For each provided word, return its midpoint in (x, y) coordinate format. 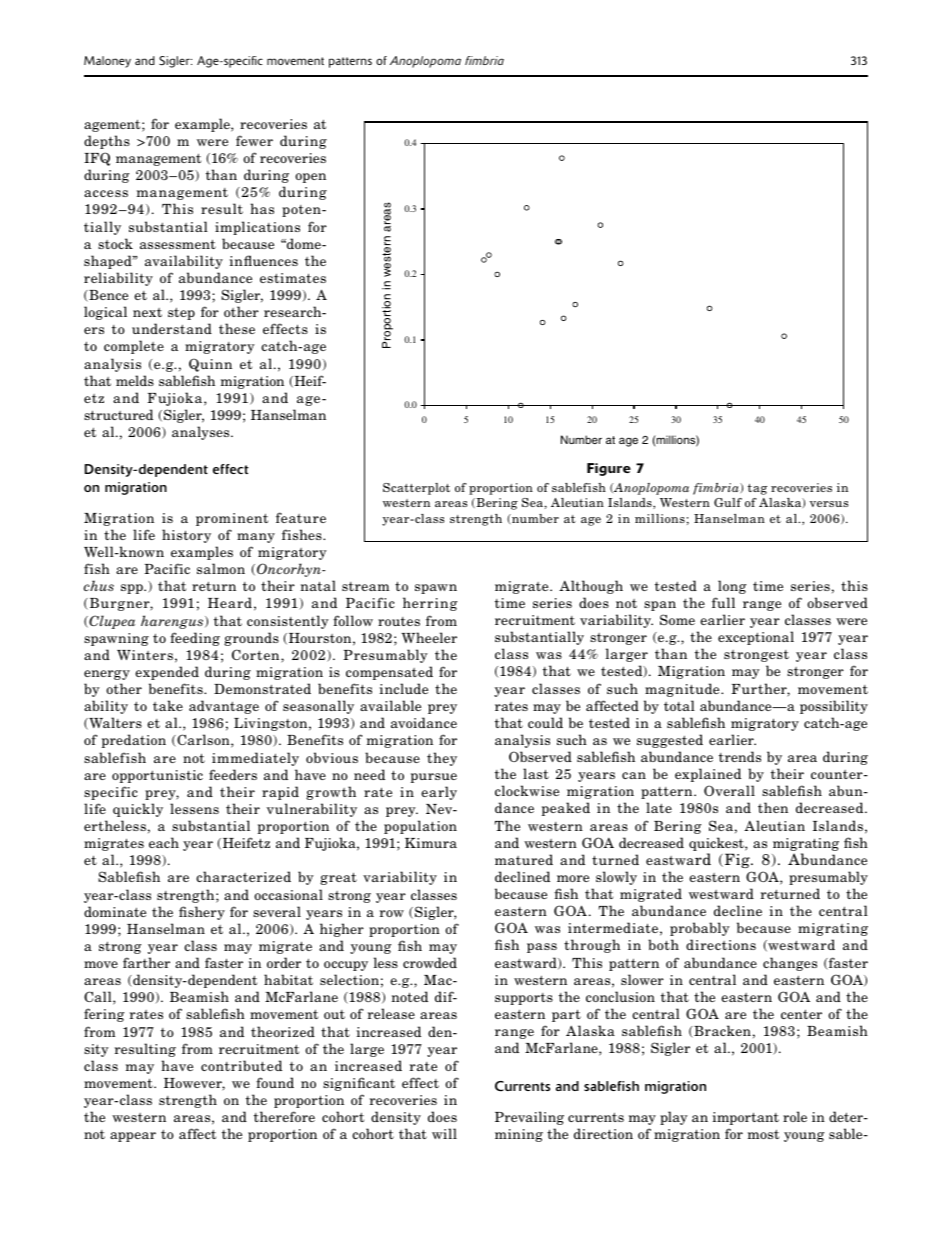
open (310, 178)
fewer (254, 140)
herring (430, 604)
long (732, 587)
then (773, 807)
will (444, 1133)
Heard (230, 602)
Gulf (728, 502)
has (262, 208)
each (164, 842)
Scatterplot (416, 489)
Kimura (431, 843)
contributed (241, 1065)
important (746, 1118)
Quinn (210, 365)
